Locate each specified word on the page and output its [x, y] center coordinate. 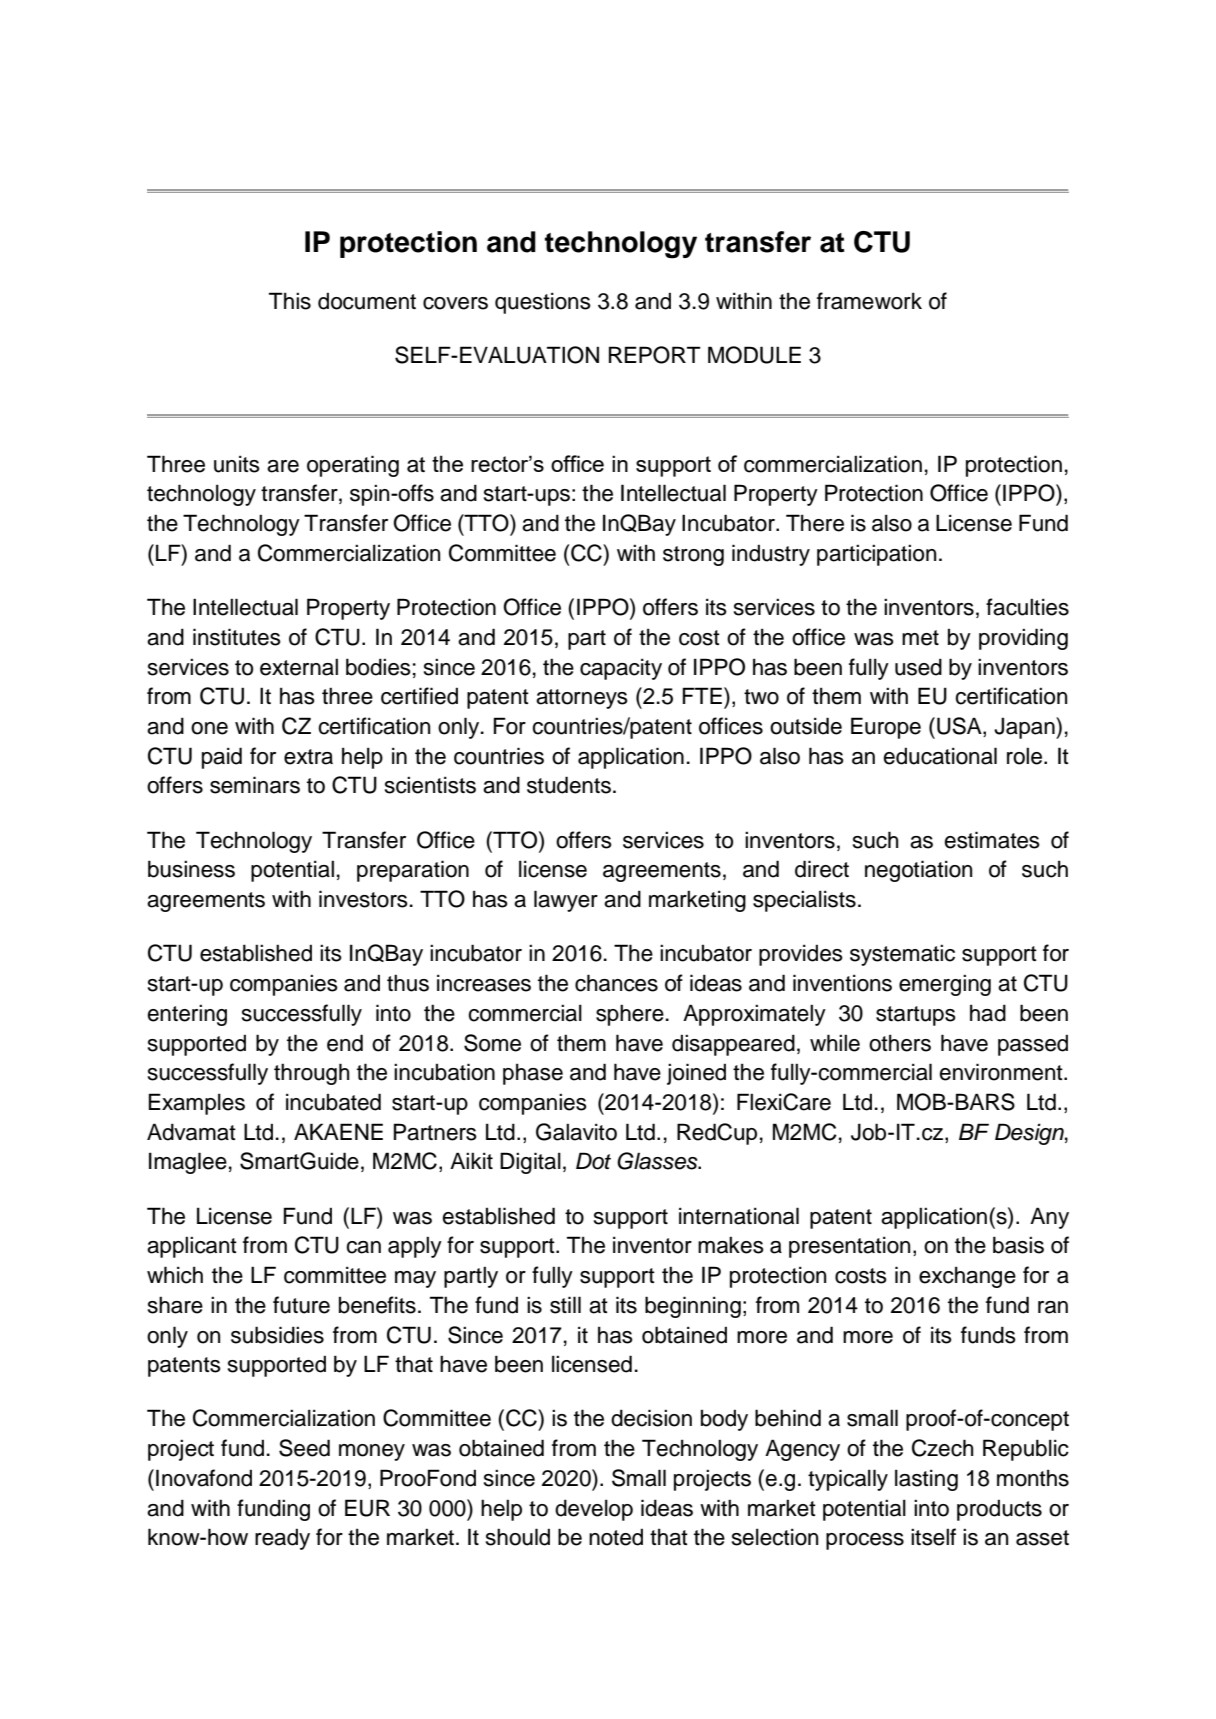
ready [282, 1539]
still [565, 1305]
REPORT [655, 355]
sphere [630, 1015]
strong [693, 556]
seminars [255, 785]
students [569, 785]
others [900, 1043]
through [311, 1074]
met [920, 638]
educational [940, 756]
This [290, 301]
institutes [237, 637]
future [301, 1305]
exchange [967, 1277]
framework [869, 301]
